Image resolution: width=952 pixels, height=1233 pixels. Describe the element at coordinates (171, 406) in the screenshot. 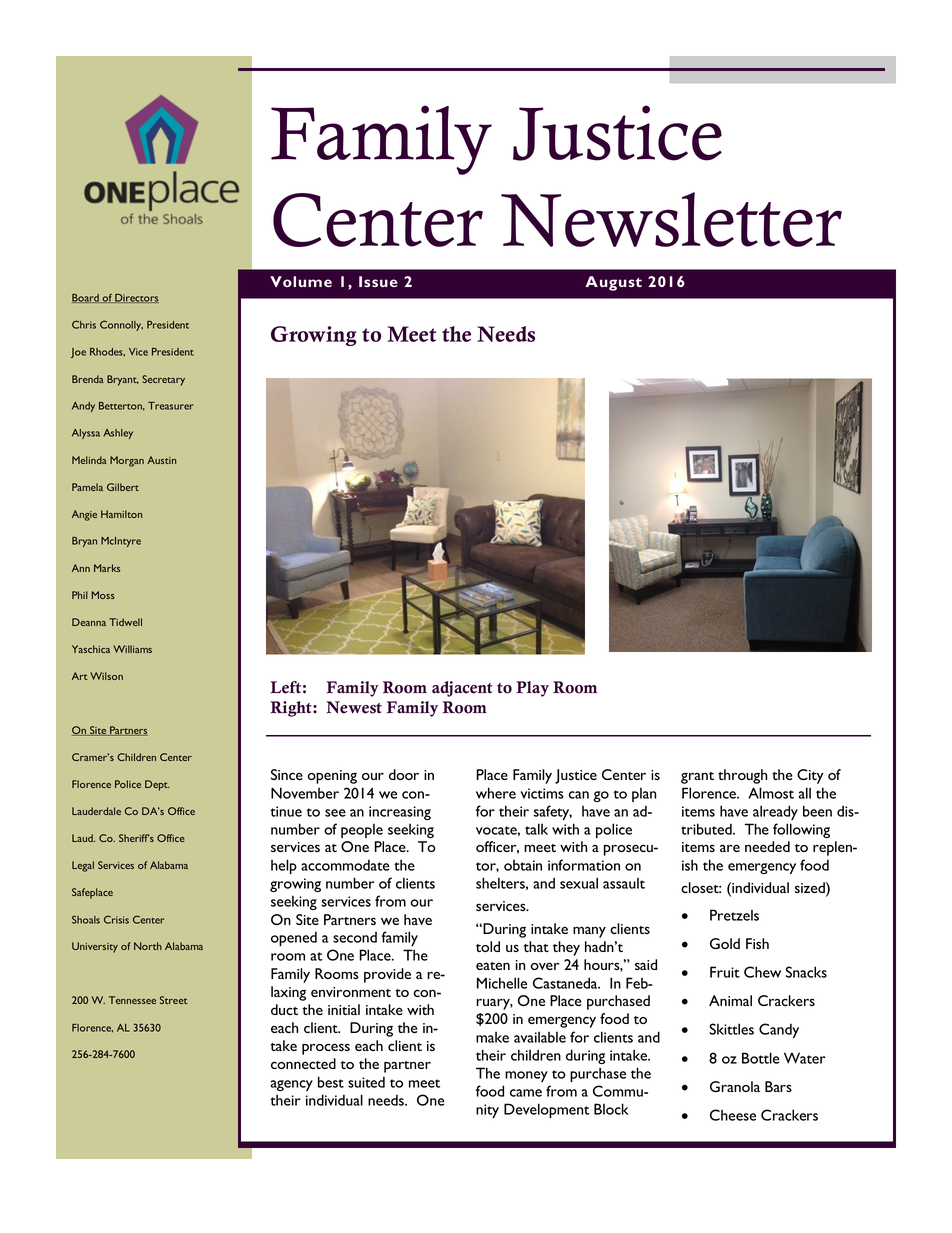

I see `Treasurer` at that location.
